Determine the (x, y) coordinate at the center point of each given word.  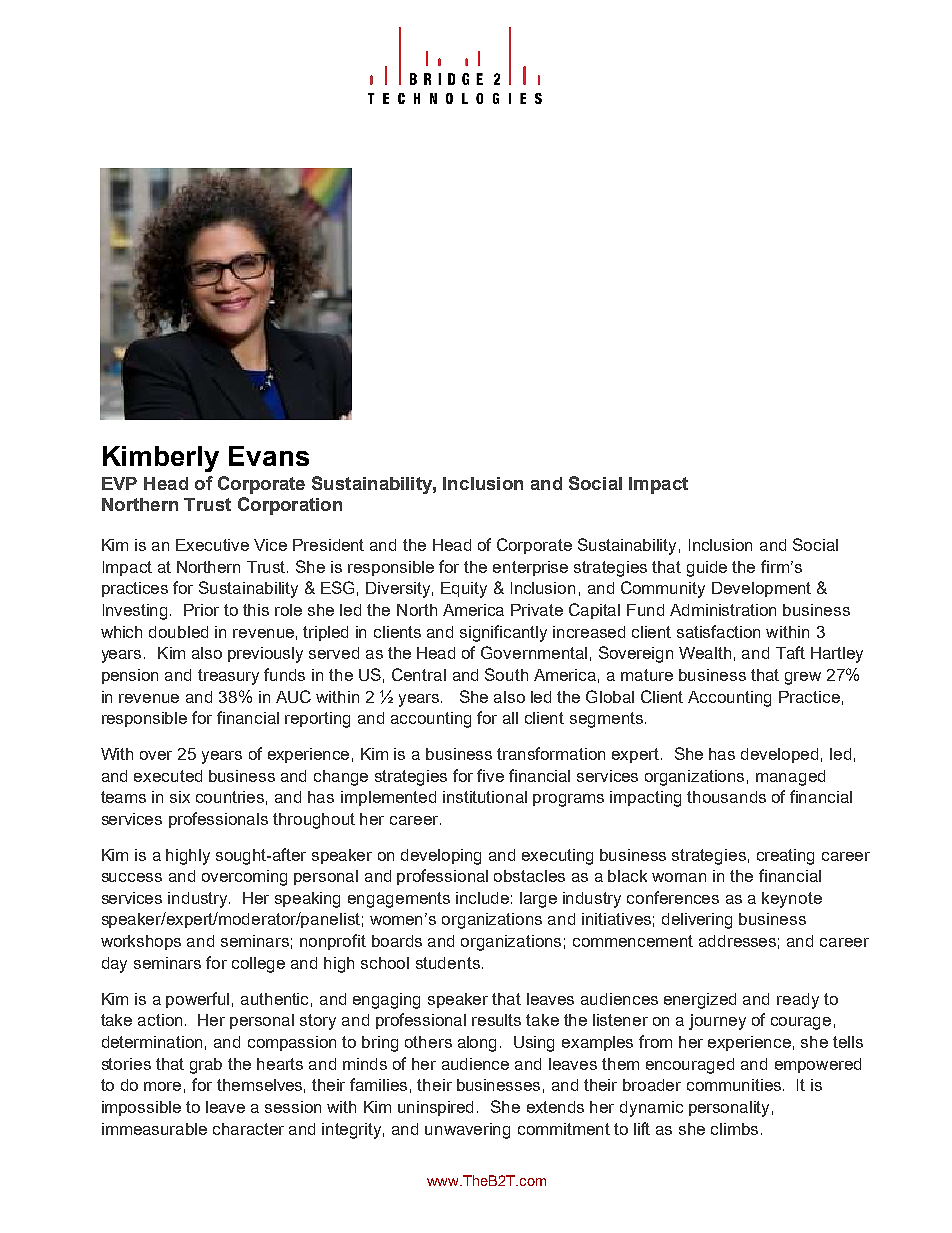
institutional (485, 797)
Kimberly (161, 459)
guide (707, 569)
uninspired (435, 1108)
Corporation (290, 506)
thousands (726, 797)
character (248, 1129)
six (180, 797)
